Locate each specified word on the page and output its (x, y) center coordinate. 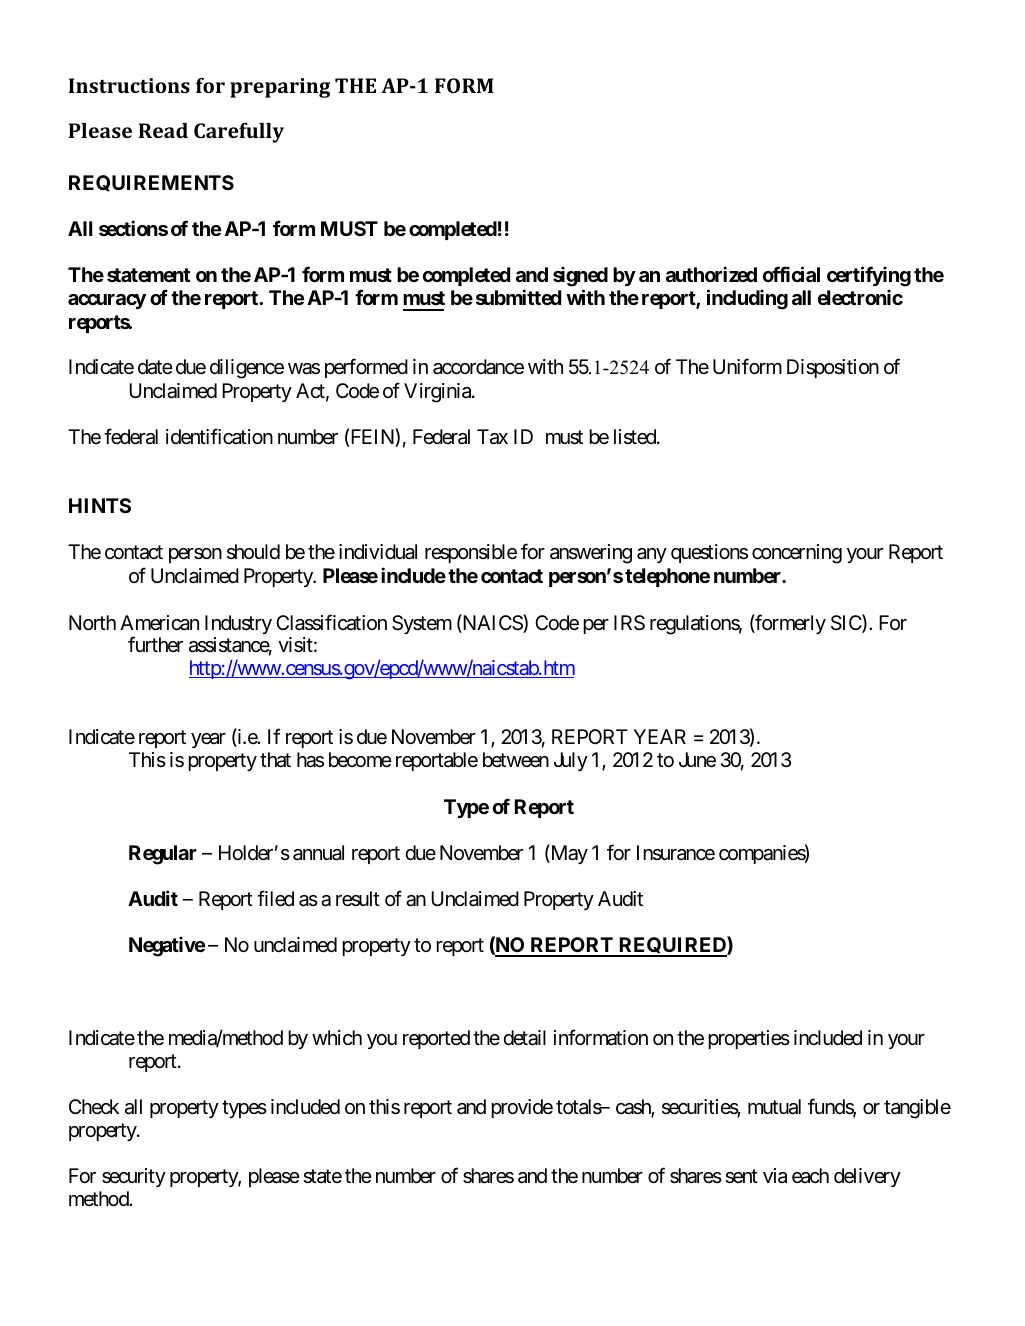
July (571, 761)
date (155, 367)
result (358, 899)
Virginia (438, 393)
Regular (163, 855)
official (791, 274)
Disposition (833, 368)
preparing (280, 88)
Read (163, 130)
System (422, 624)
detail (524, 1038)
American (159, 623)
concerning (797, 554)
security (134, 1177)
